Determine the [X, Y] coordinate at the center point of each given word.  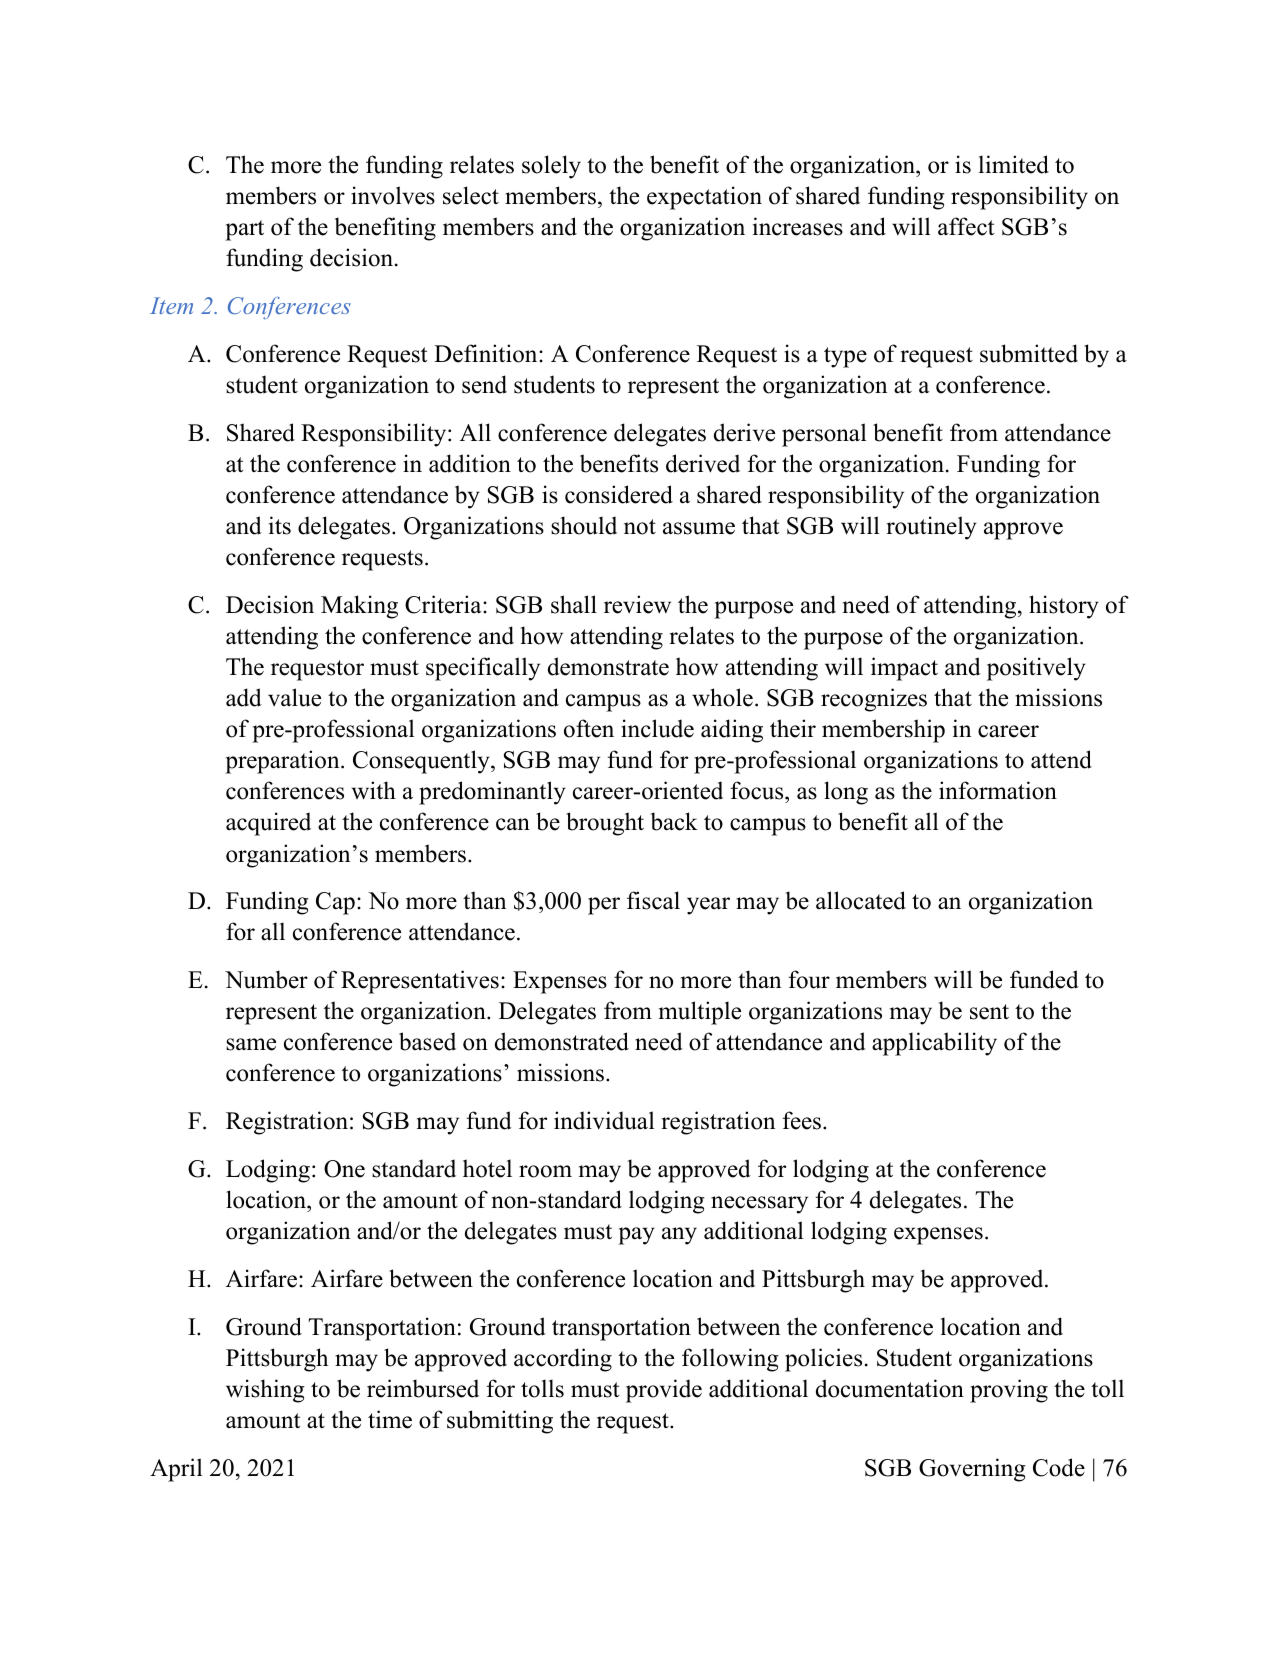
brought [605, 824]
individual [604, 1120]
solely [551, 167]
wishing [265, 1391]
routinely [931, 528]
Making [359, 607]
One [344, 1169]
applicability [934, 1044]
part [244, 230]
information [998, 790]
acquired [268, 824]
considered [619, 494]
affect [966, 226]
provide [664, 1391]
